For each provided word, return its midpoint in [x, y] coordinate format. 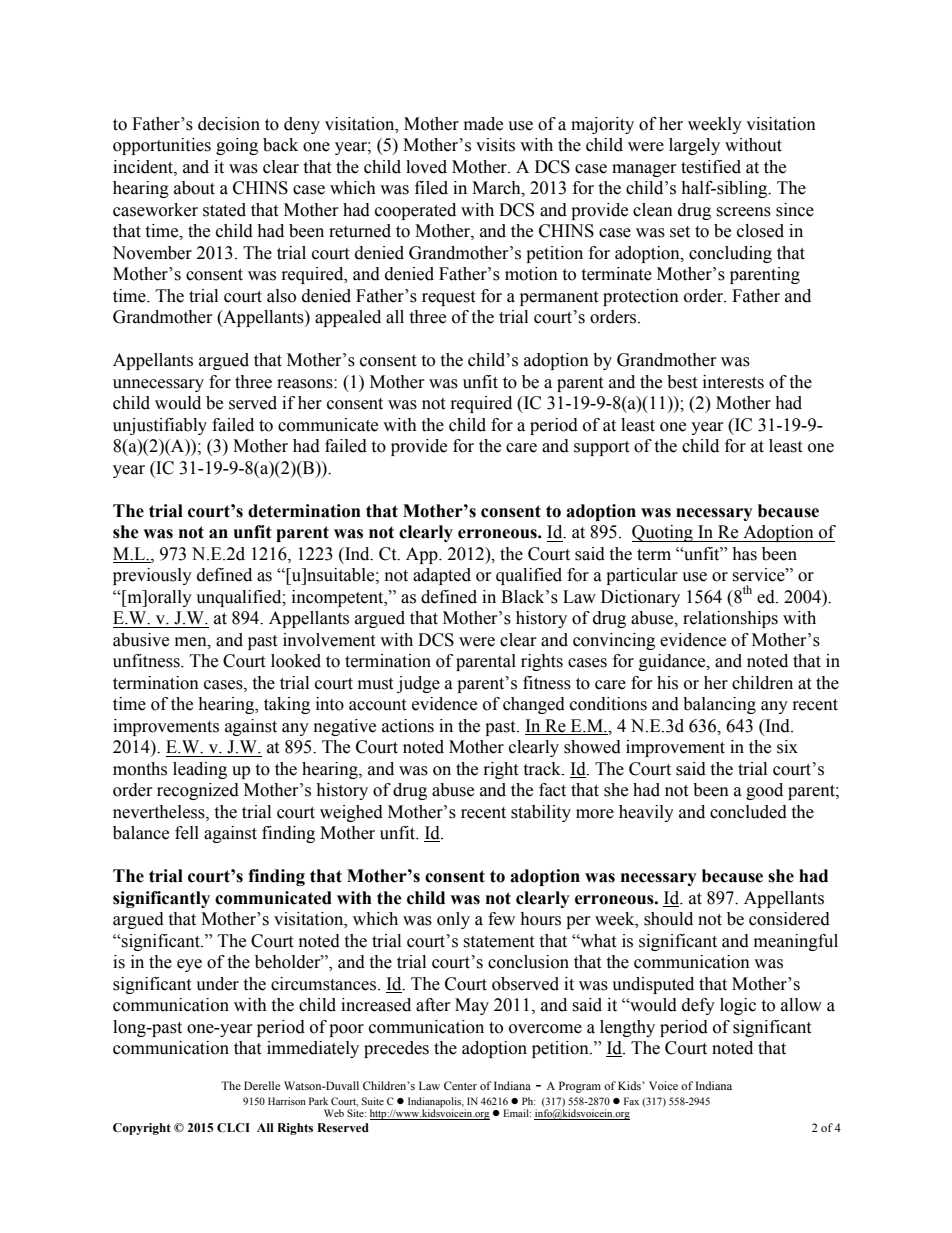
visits [495, 145]
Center [460, 1085]
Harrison [287, 1101]
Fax [631, 1101]
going [237, 146]
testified [711, 167]
